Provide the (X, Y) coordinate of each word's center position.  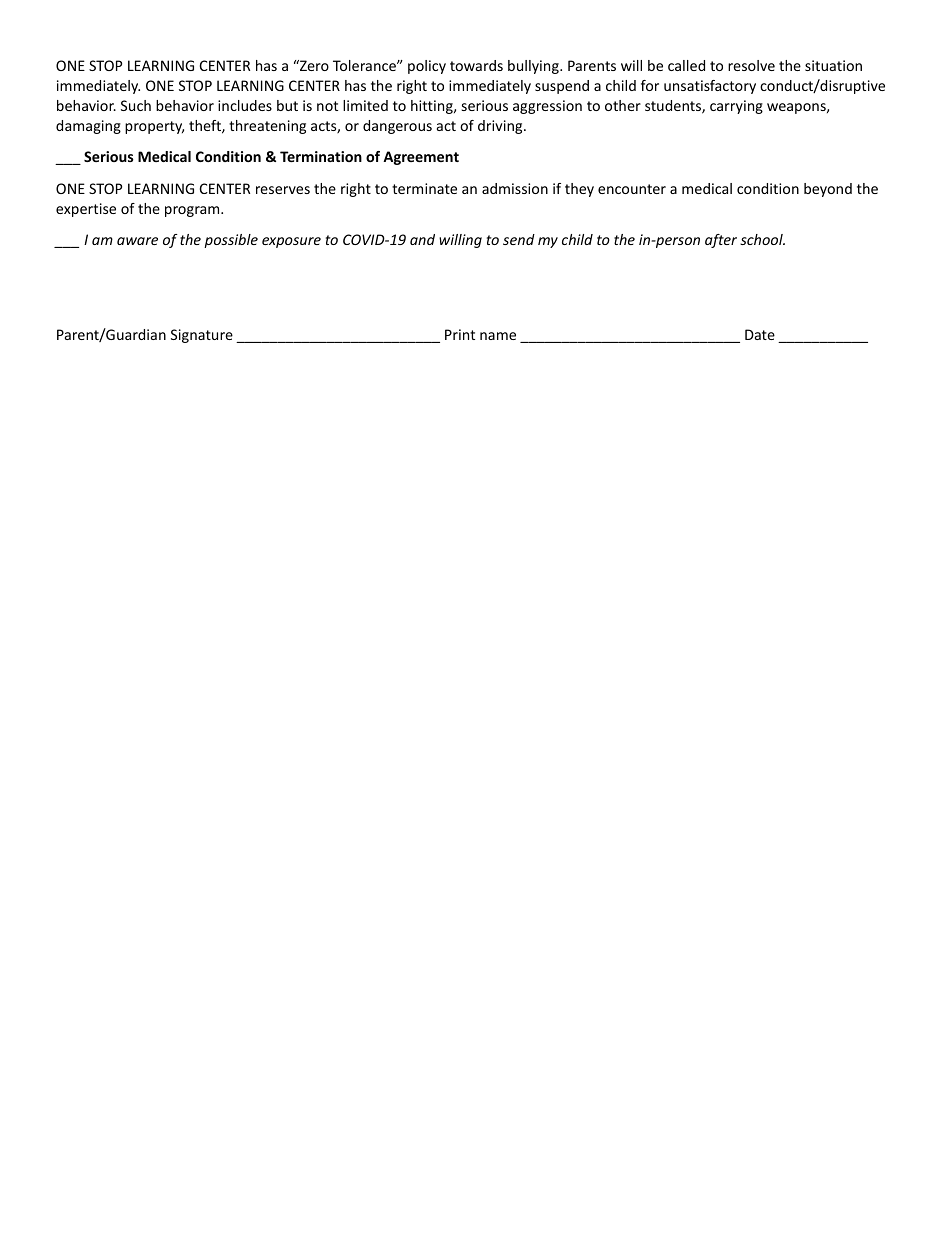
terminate (424, 188)
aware (137, 241)
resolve (751, 65)
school (762, 239)
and (422, 239)
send (519, 239)
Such (136, 105)
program (193, 211)
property (154, 127)
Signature (202, 336)
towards (476, 65)
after (721, 241)
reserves (283, 190)
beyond (828, 190)
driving (501, 127)
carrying (736, 107)
